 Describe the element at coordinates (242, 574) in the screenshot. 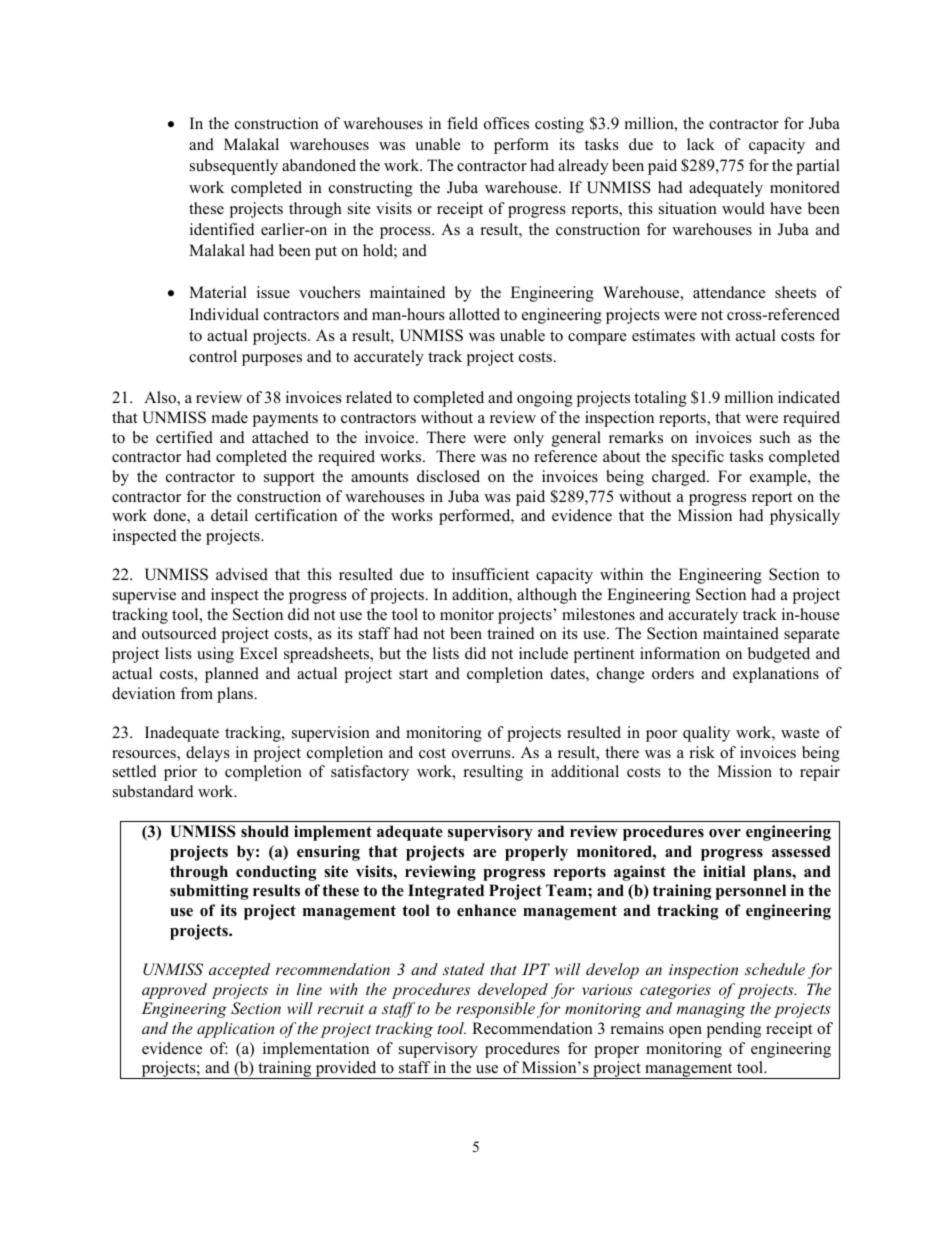

I see `advised` at that location.
